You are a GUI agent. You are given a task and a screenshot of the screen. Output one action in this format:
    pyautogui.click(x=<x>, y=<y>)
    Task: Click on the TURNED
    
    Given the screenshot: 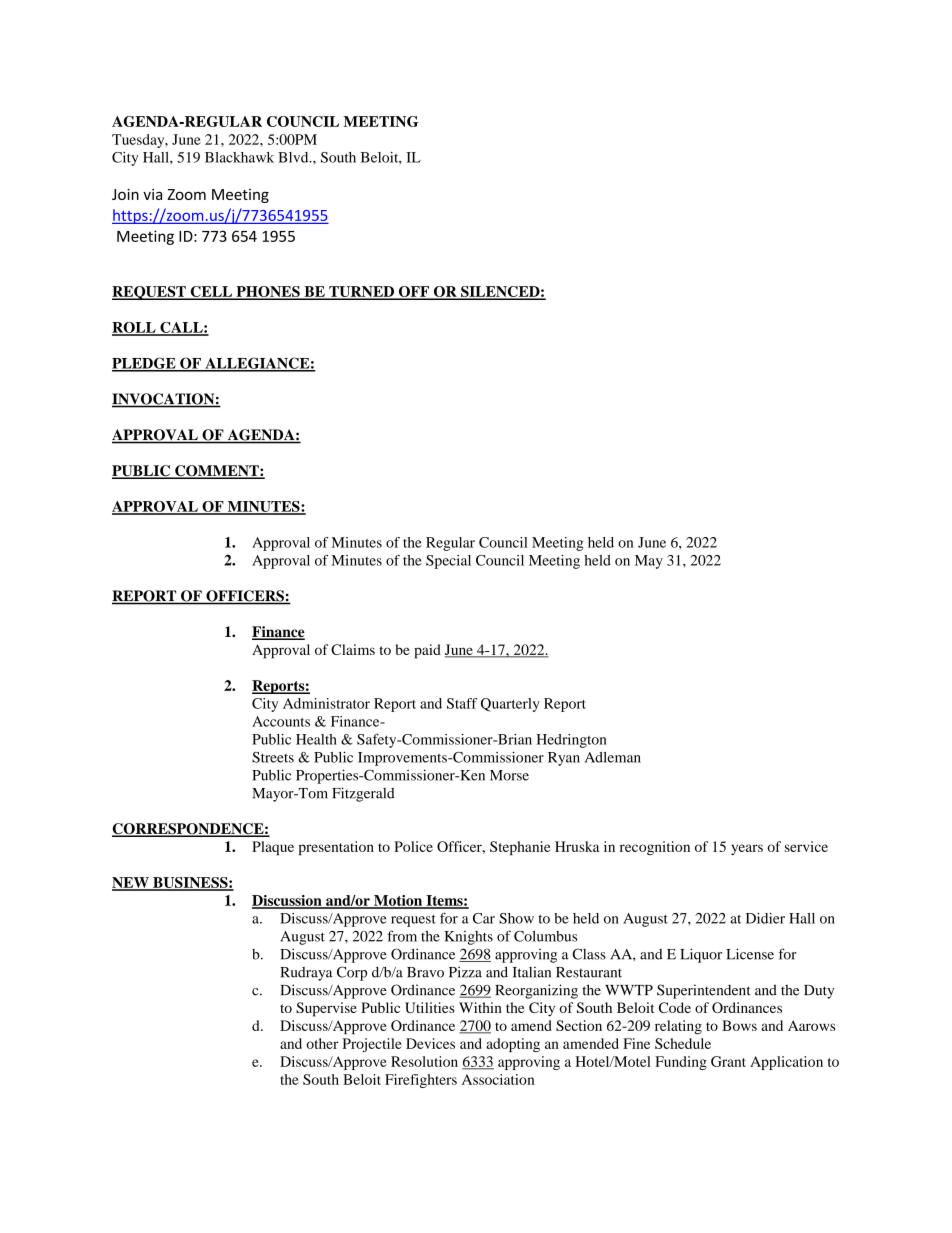 What is the action you would take?
    pyautogui.click(x=361, y=292)
